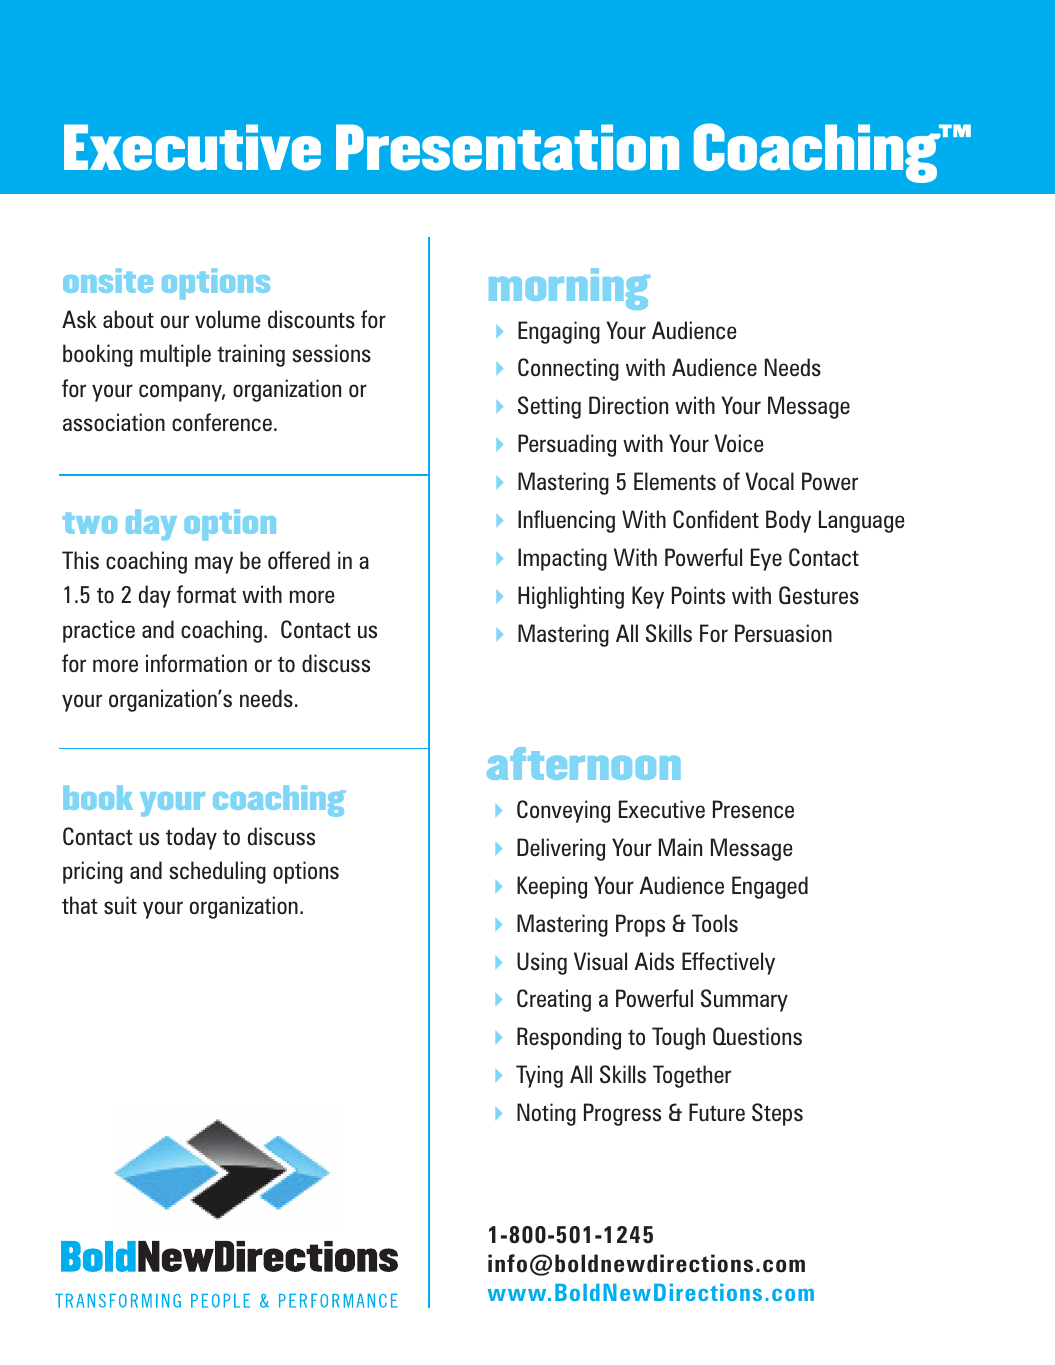  Describe the element at coordinates (120, 905) in the screenshot. I see `suit` at that location.
